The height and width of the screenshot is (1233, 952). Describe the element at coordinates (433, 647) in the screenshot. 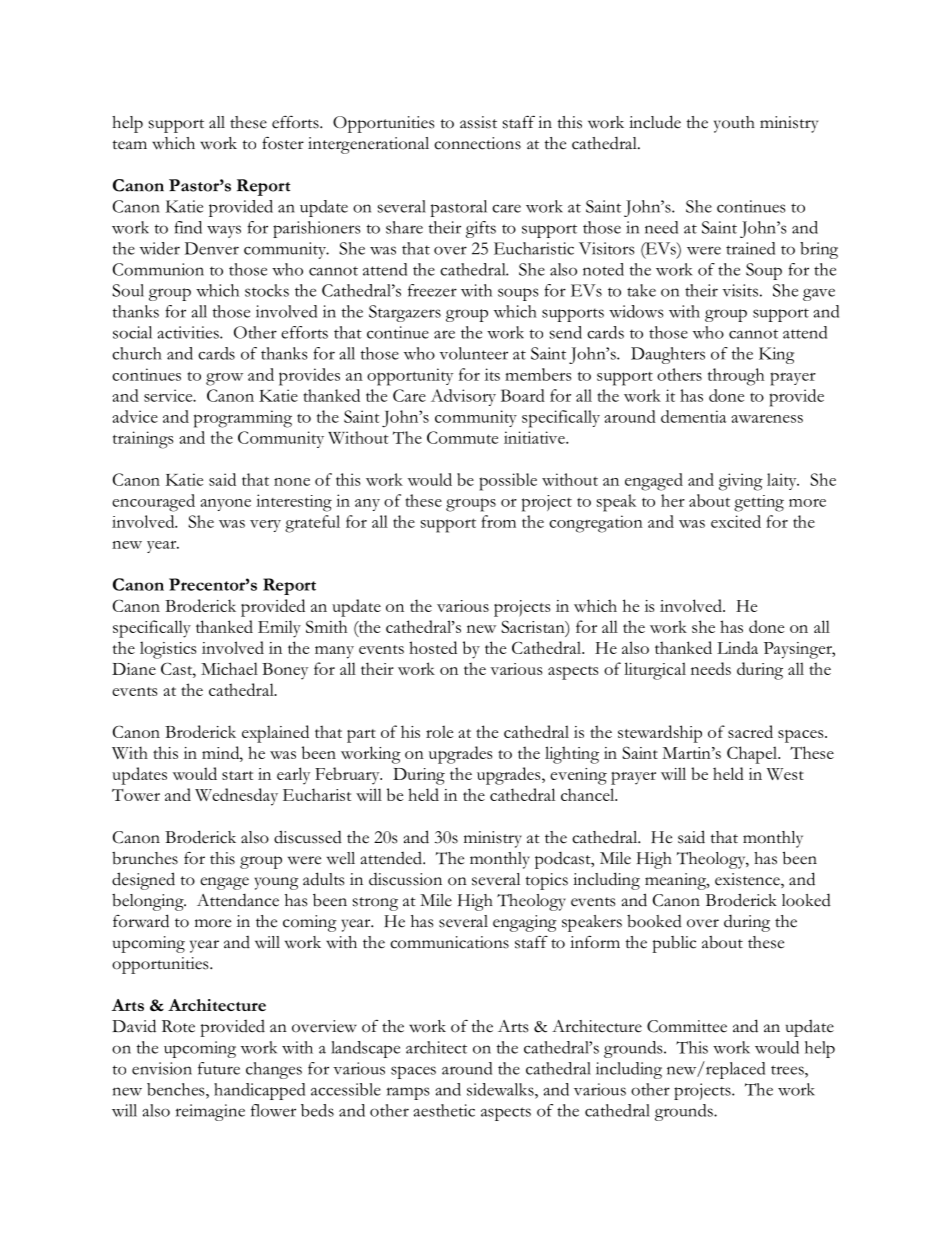

I see `hosted` at that location.
